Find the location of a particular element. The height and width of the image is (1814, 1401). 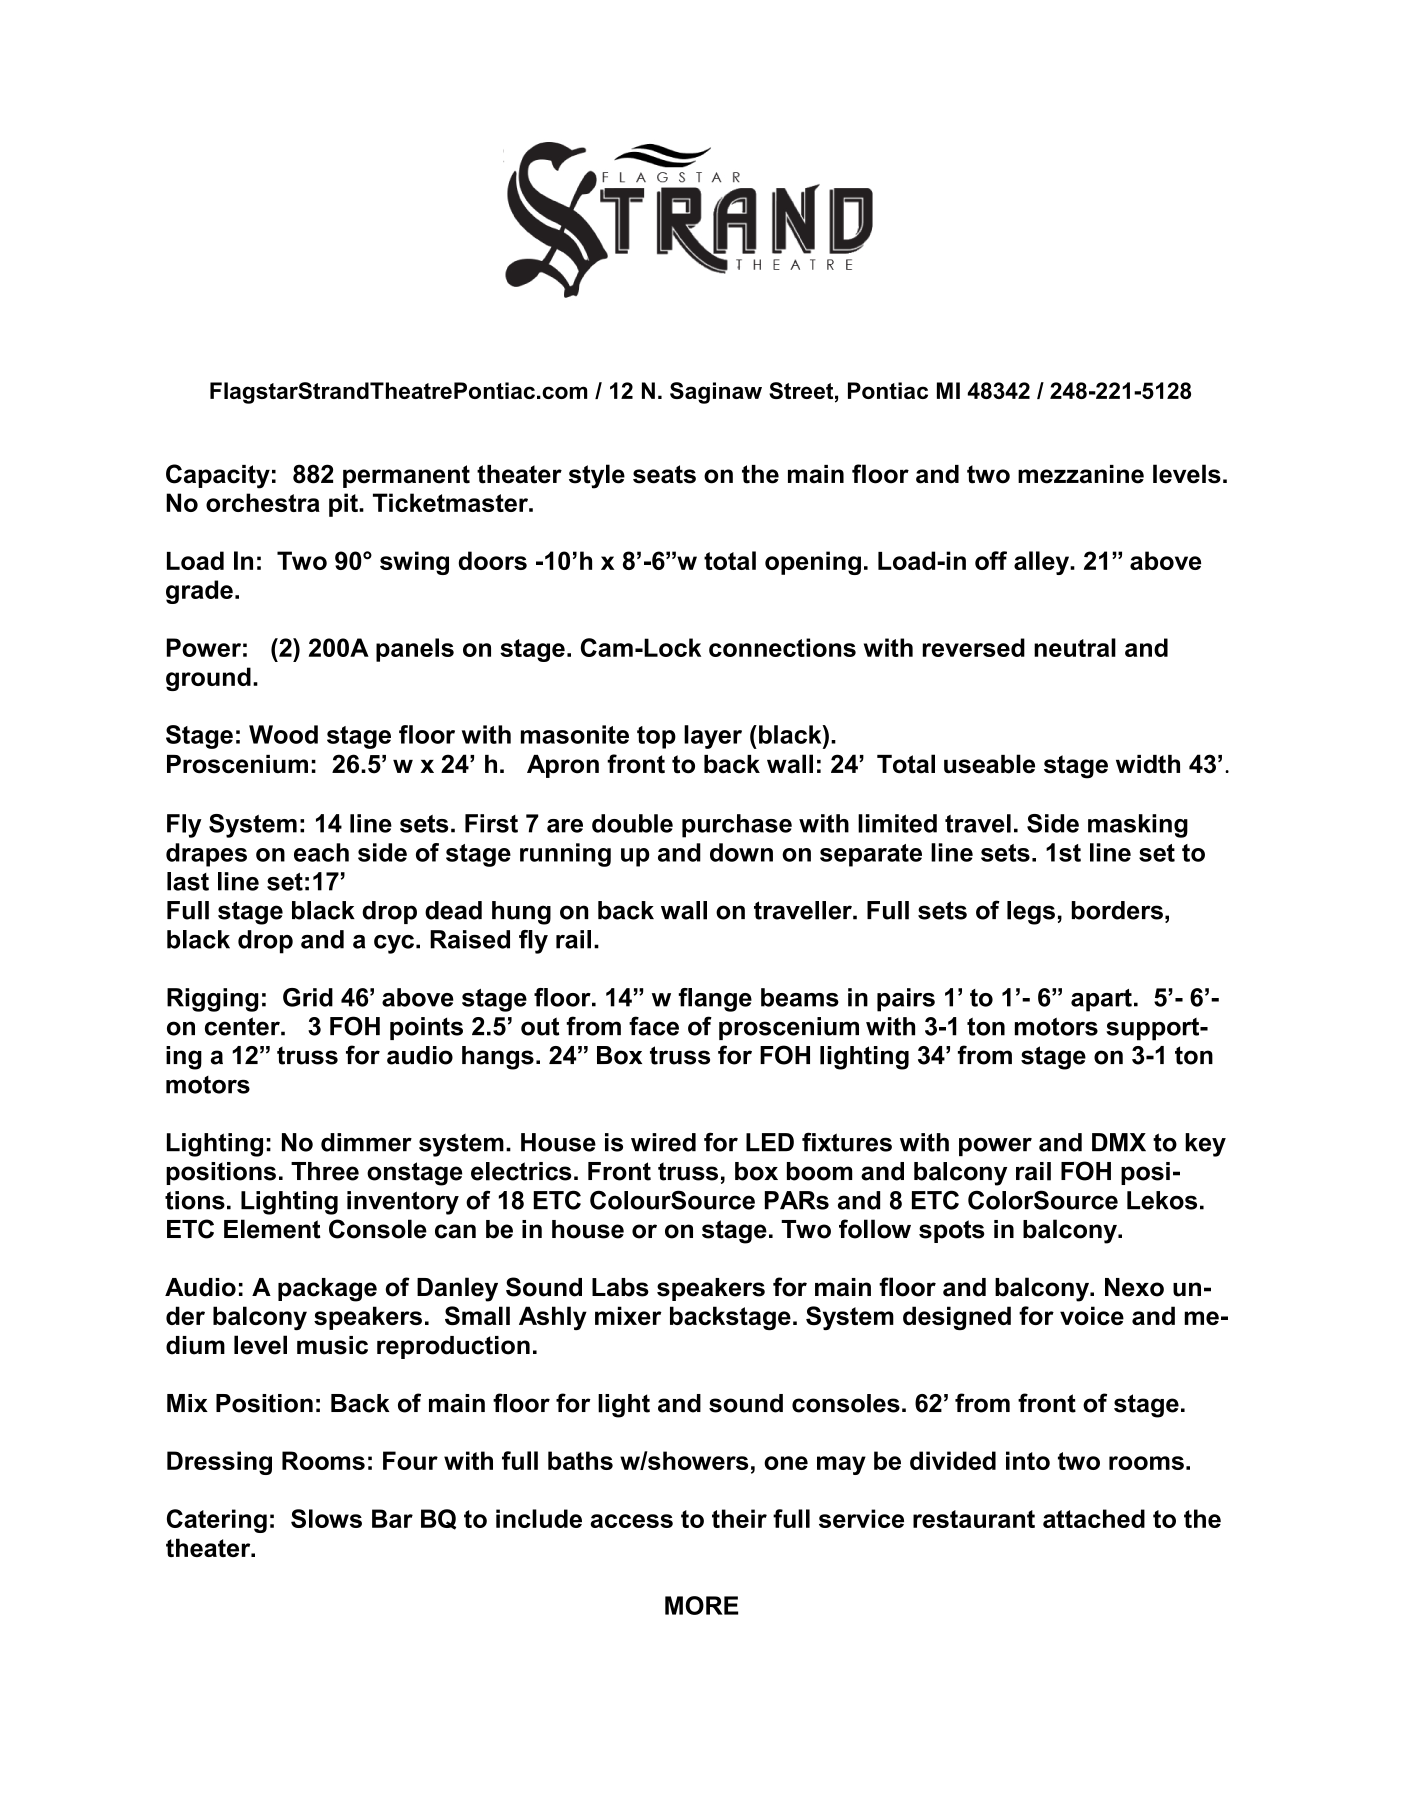

MORE is located at coordinates (701, 1605).
